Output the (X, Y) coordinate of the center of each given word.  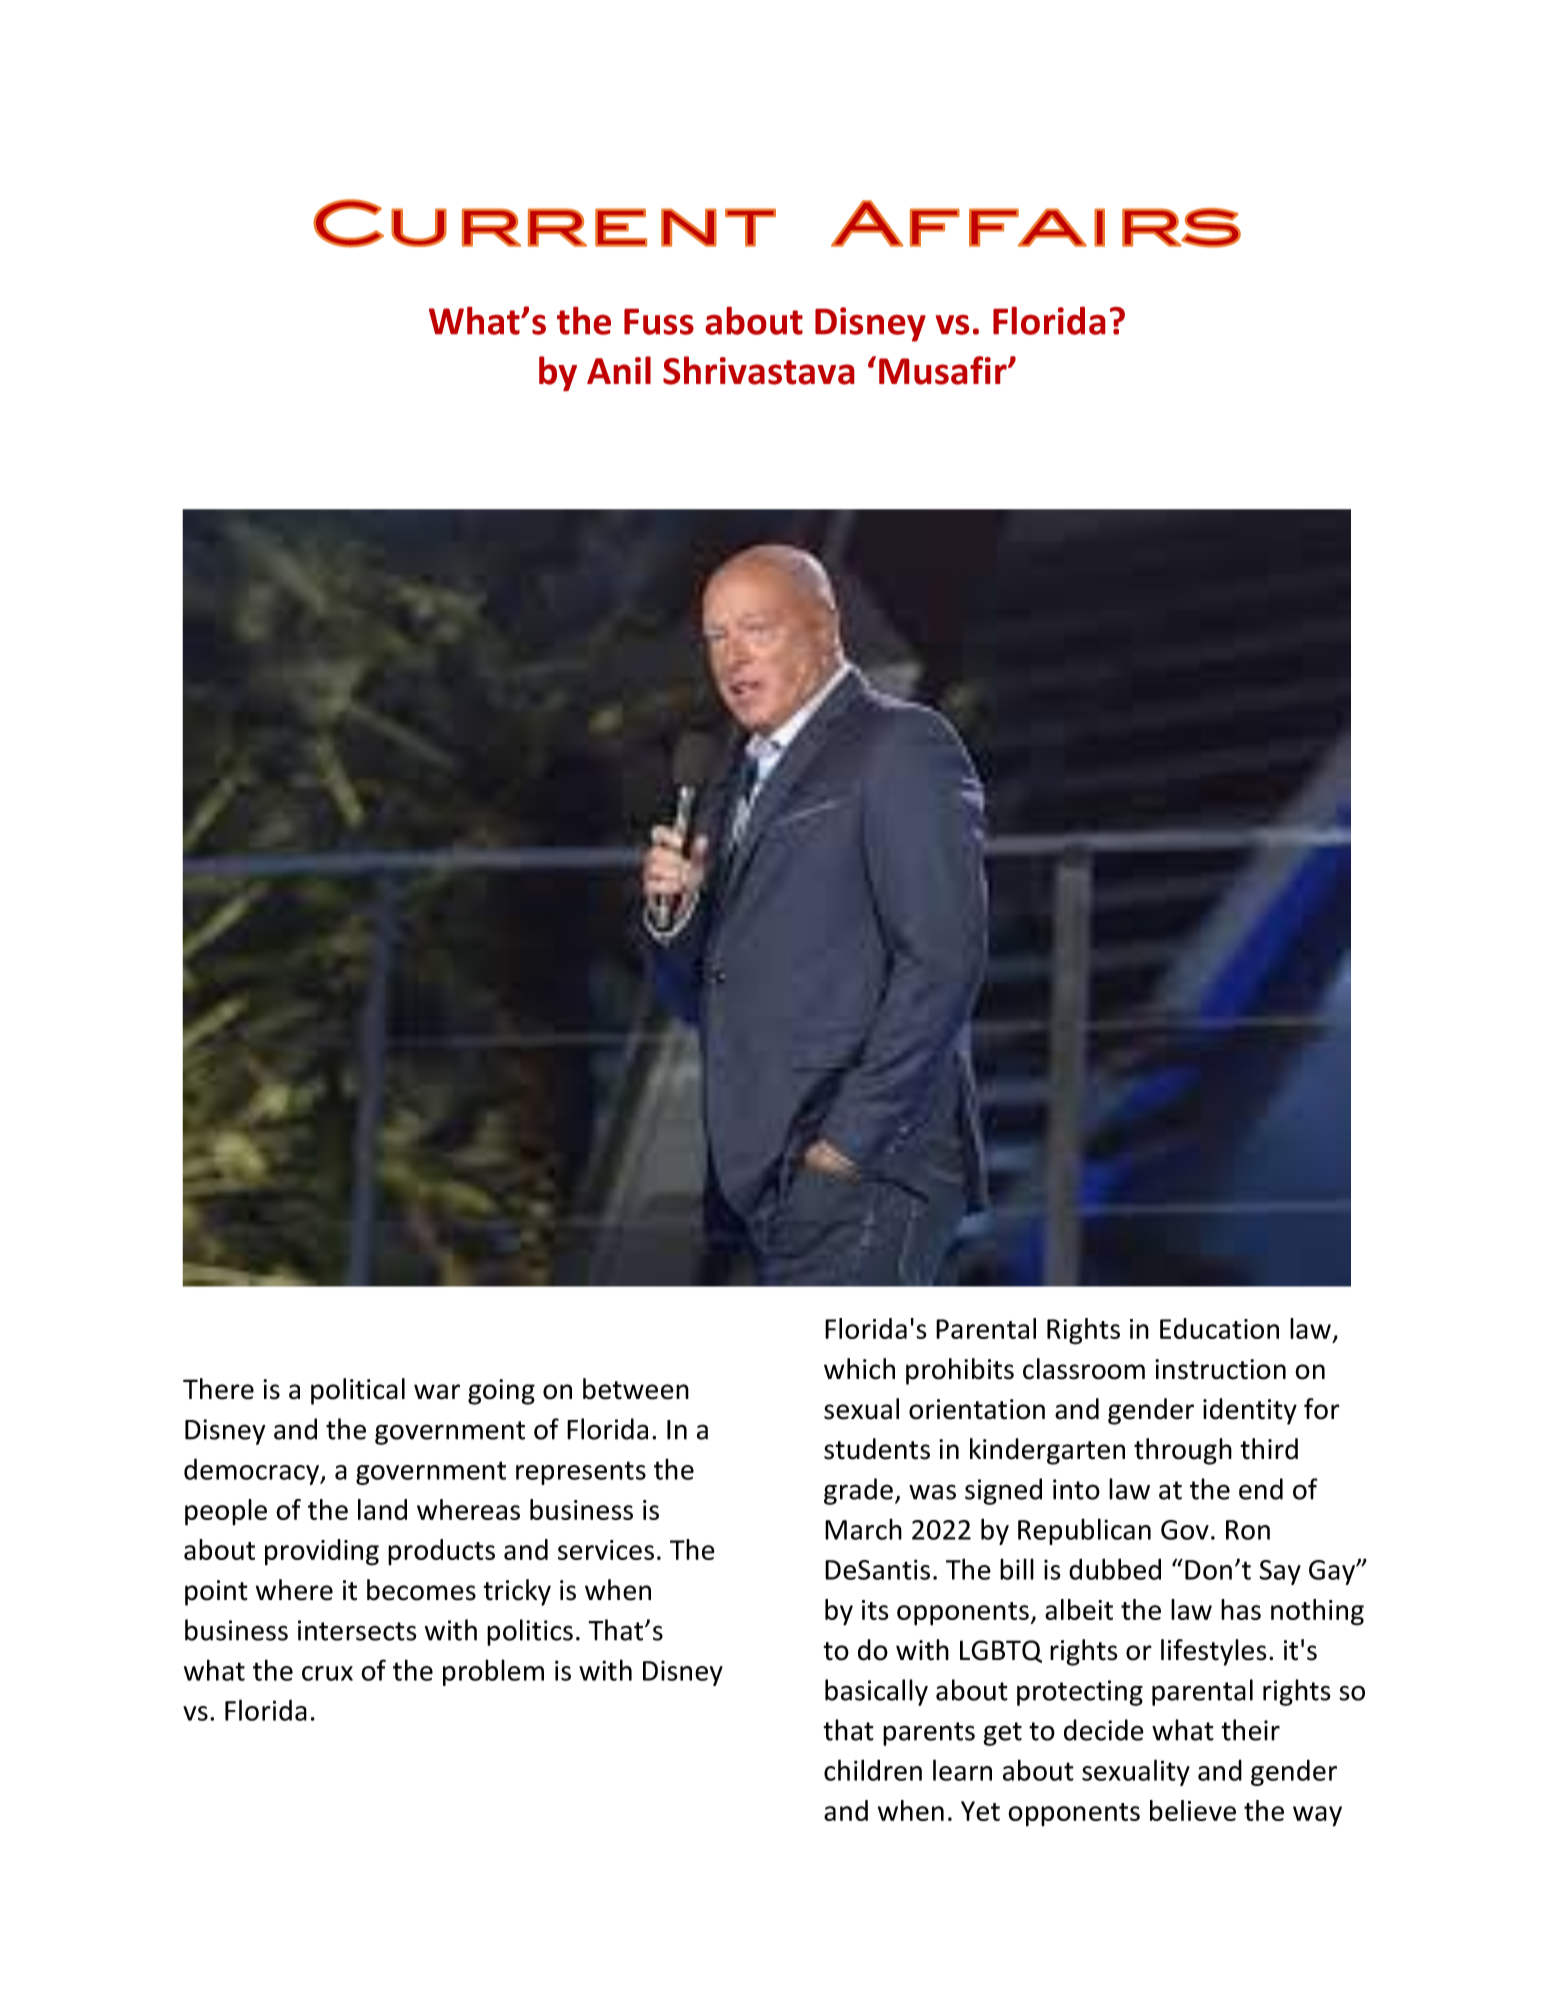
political (358, 1391)
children (873, 1770)
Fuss (659, 322)
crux (327, 1673)
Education (1219, 1328)
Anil (619, 370)
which (859, 1369)
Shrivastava (758, 370)
